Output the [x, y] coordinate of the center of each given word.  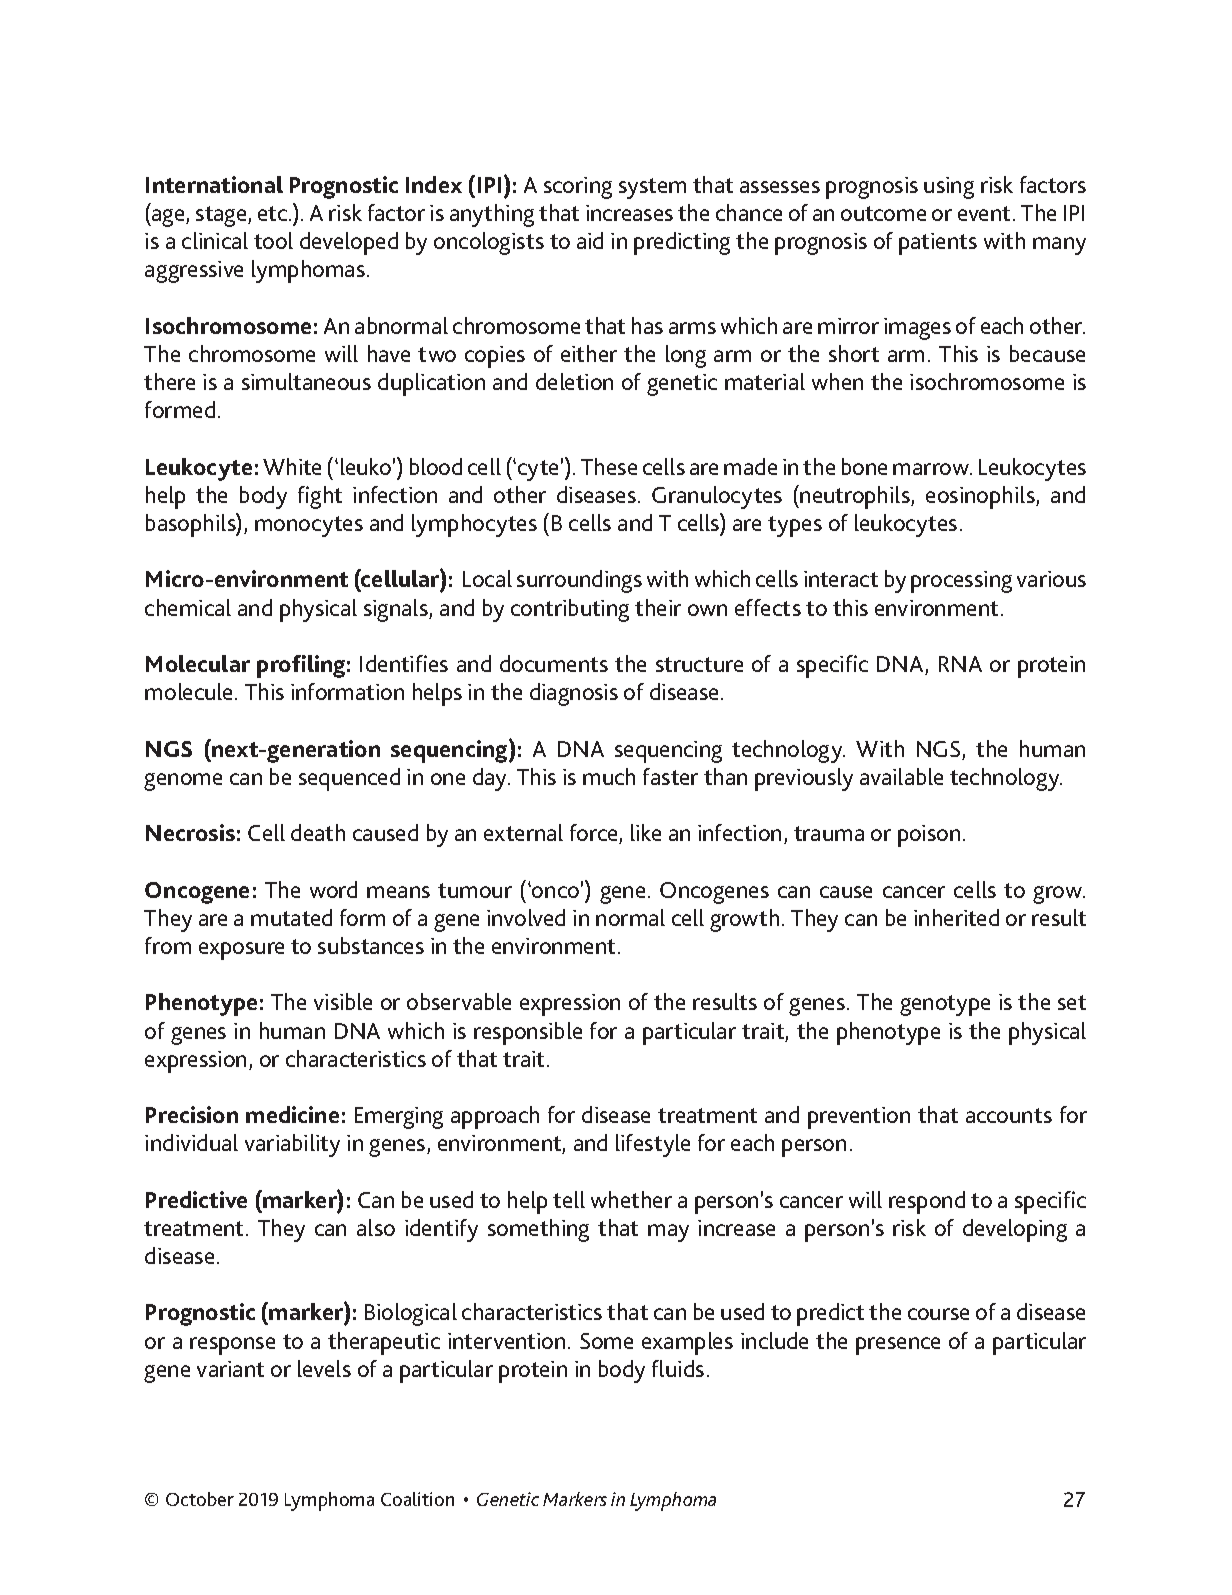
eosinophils [981, 497]
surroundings [579, 581]
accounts [1009, 1115]
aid [590, 240]
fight [320, 497]
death [318, 832]
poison [929, 836]
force [595, 834]
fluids [678, 1368]
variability [292, 1145]
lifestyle [653, 1145]
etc [274, 213]
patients [938, 244]
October [200, 1499]
